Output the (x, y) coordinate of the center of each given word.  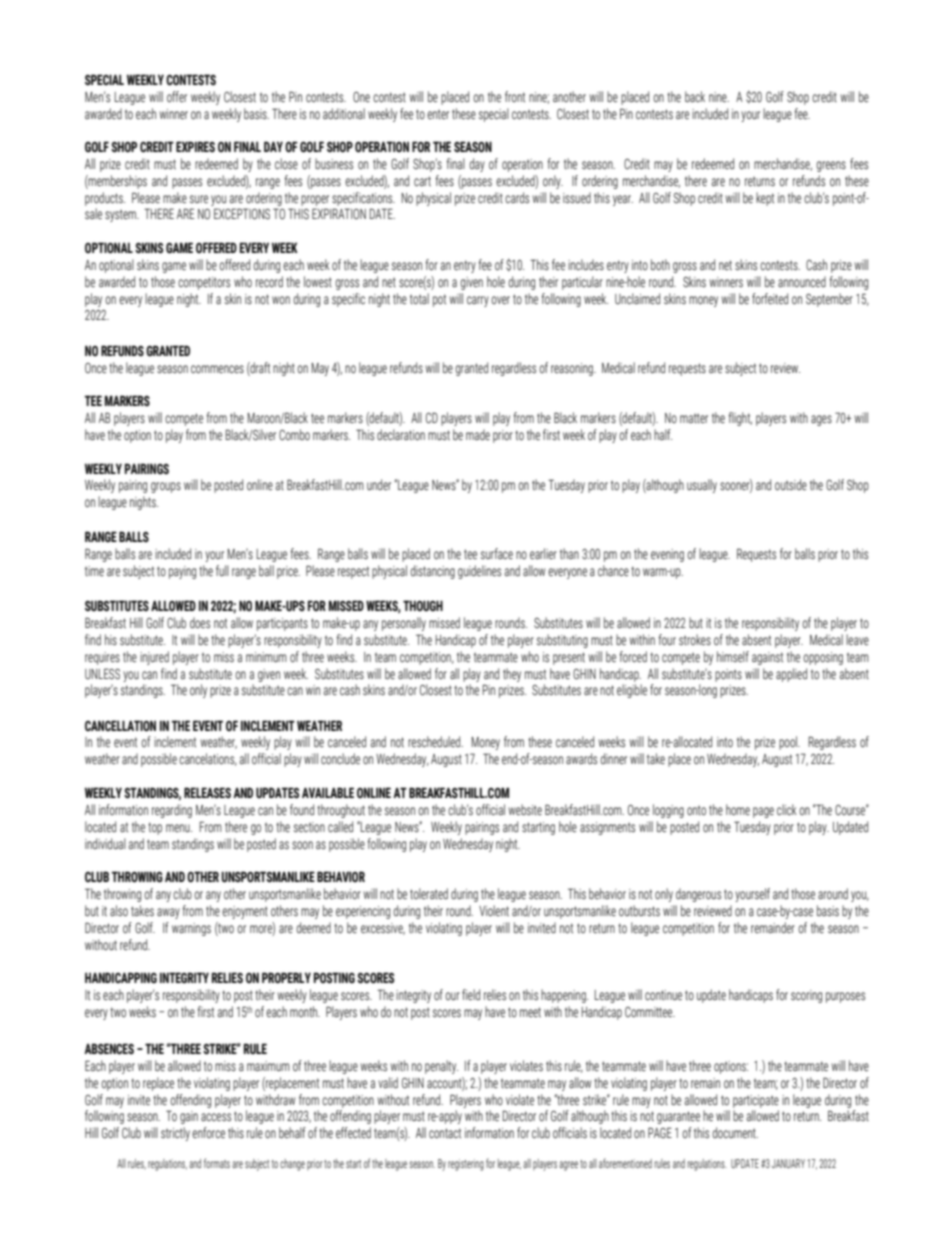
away (168, 913)
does (200, 622)
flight (740, 419)
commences (217, 369)
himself (733, 657)
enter (438, 114)
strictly (175, 1134)
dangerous (698, 895)
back (695, 96)
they (512, 675)
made (478, 434)
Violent (494, 910)
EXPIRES (195, 147)
